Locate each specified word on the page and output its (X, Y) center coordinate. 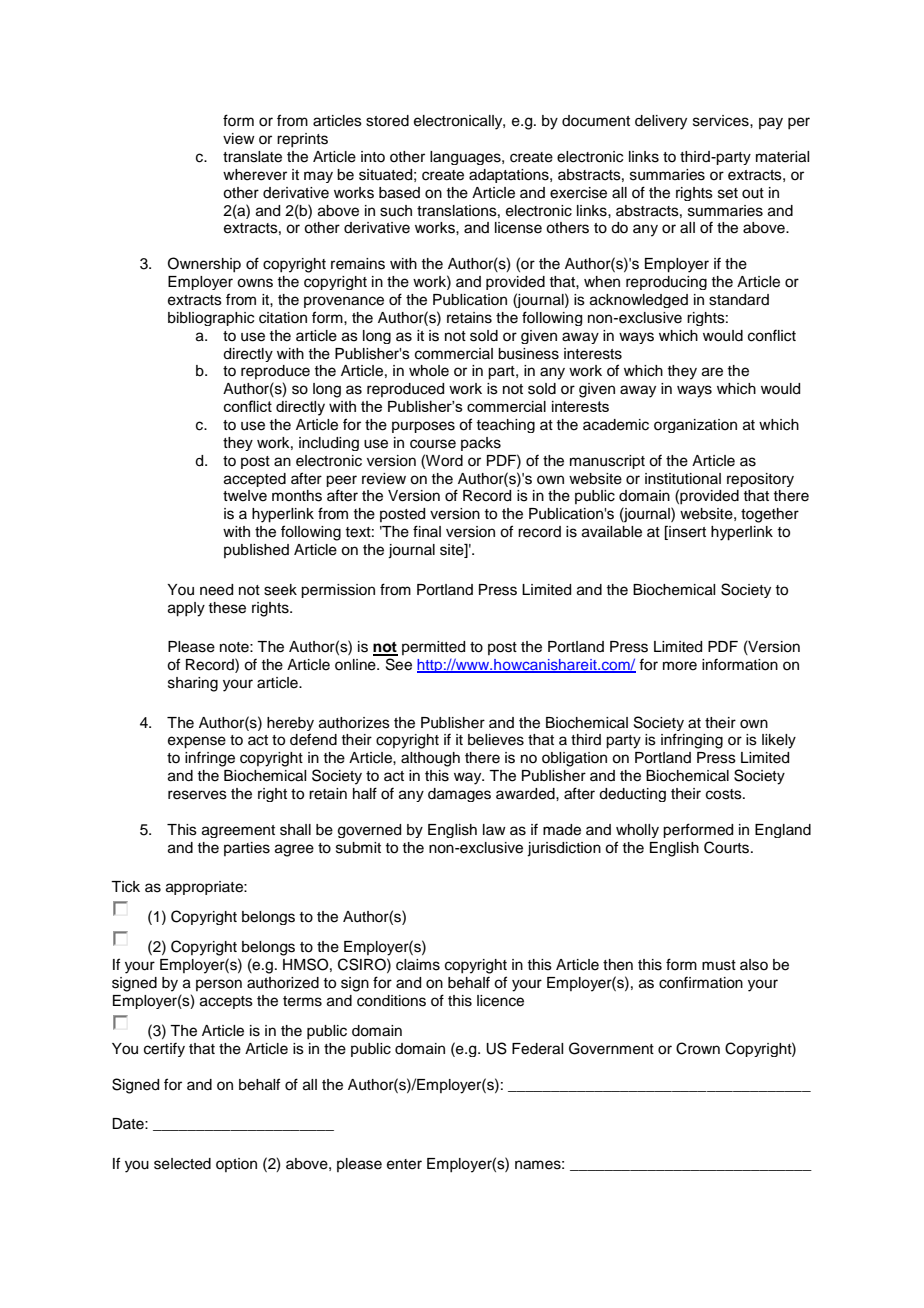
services (722, 121)
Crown (698, 1048)
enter (404, 1164)
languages (466, 158)
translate (252, 157)
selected (182, 1164)
